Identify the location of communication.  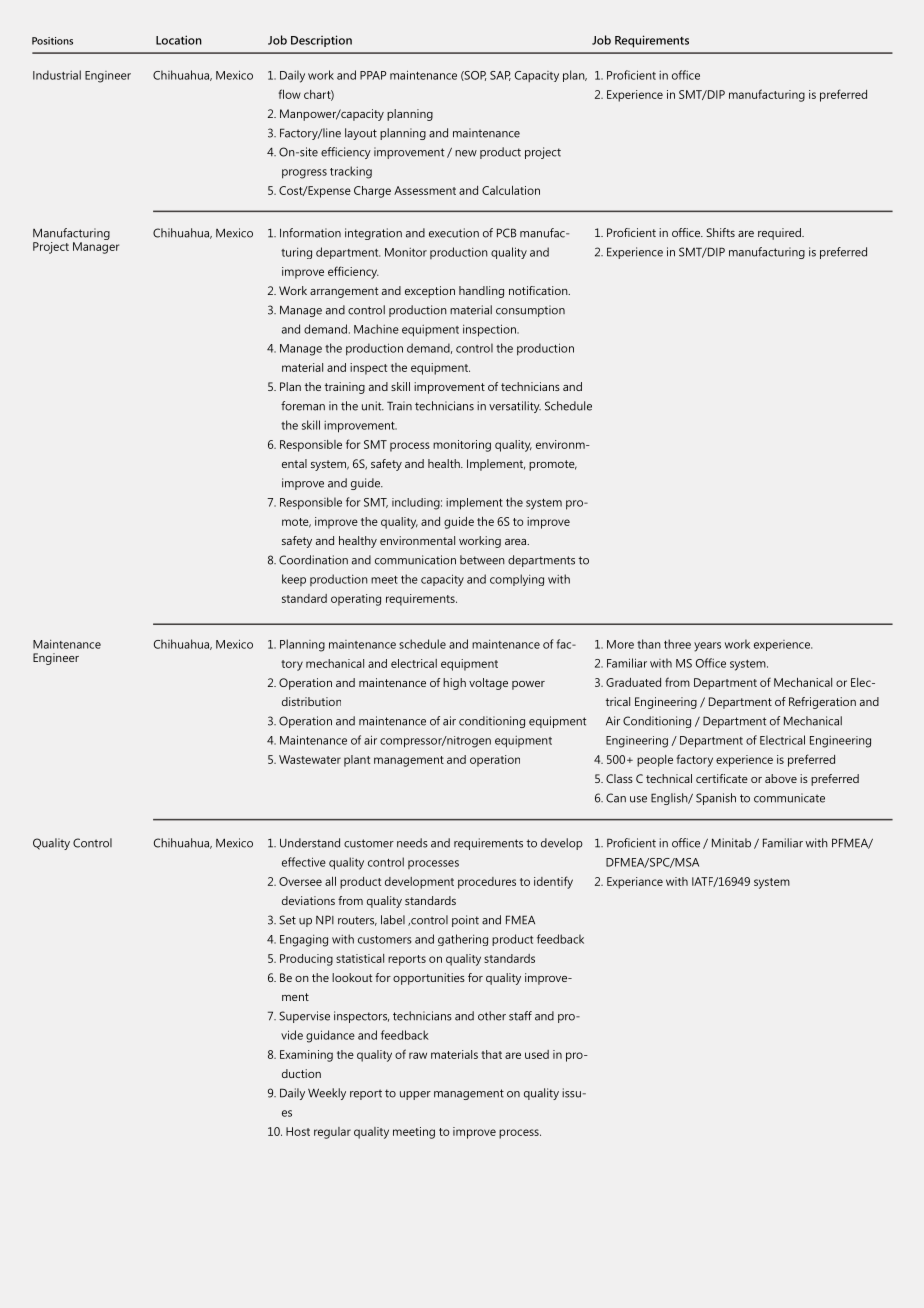
(415, 560).
